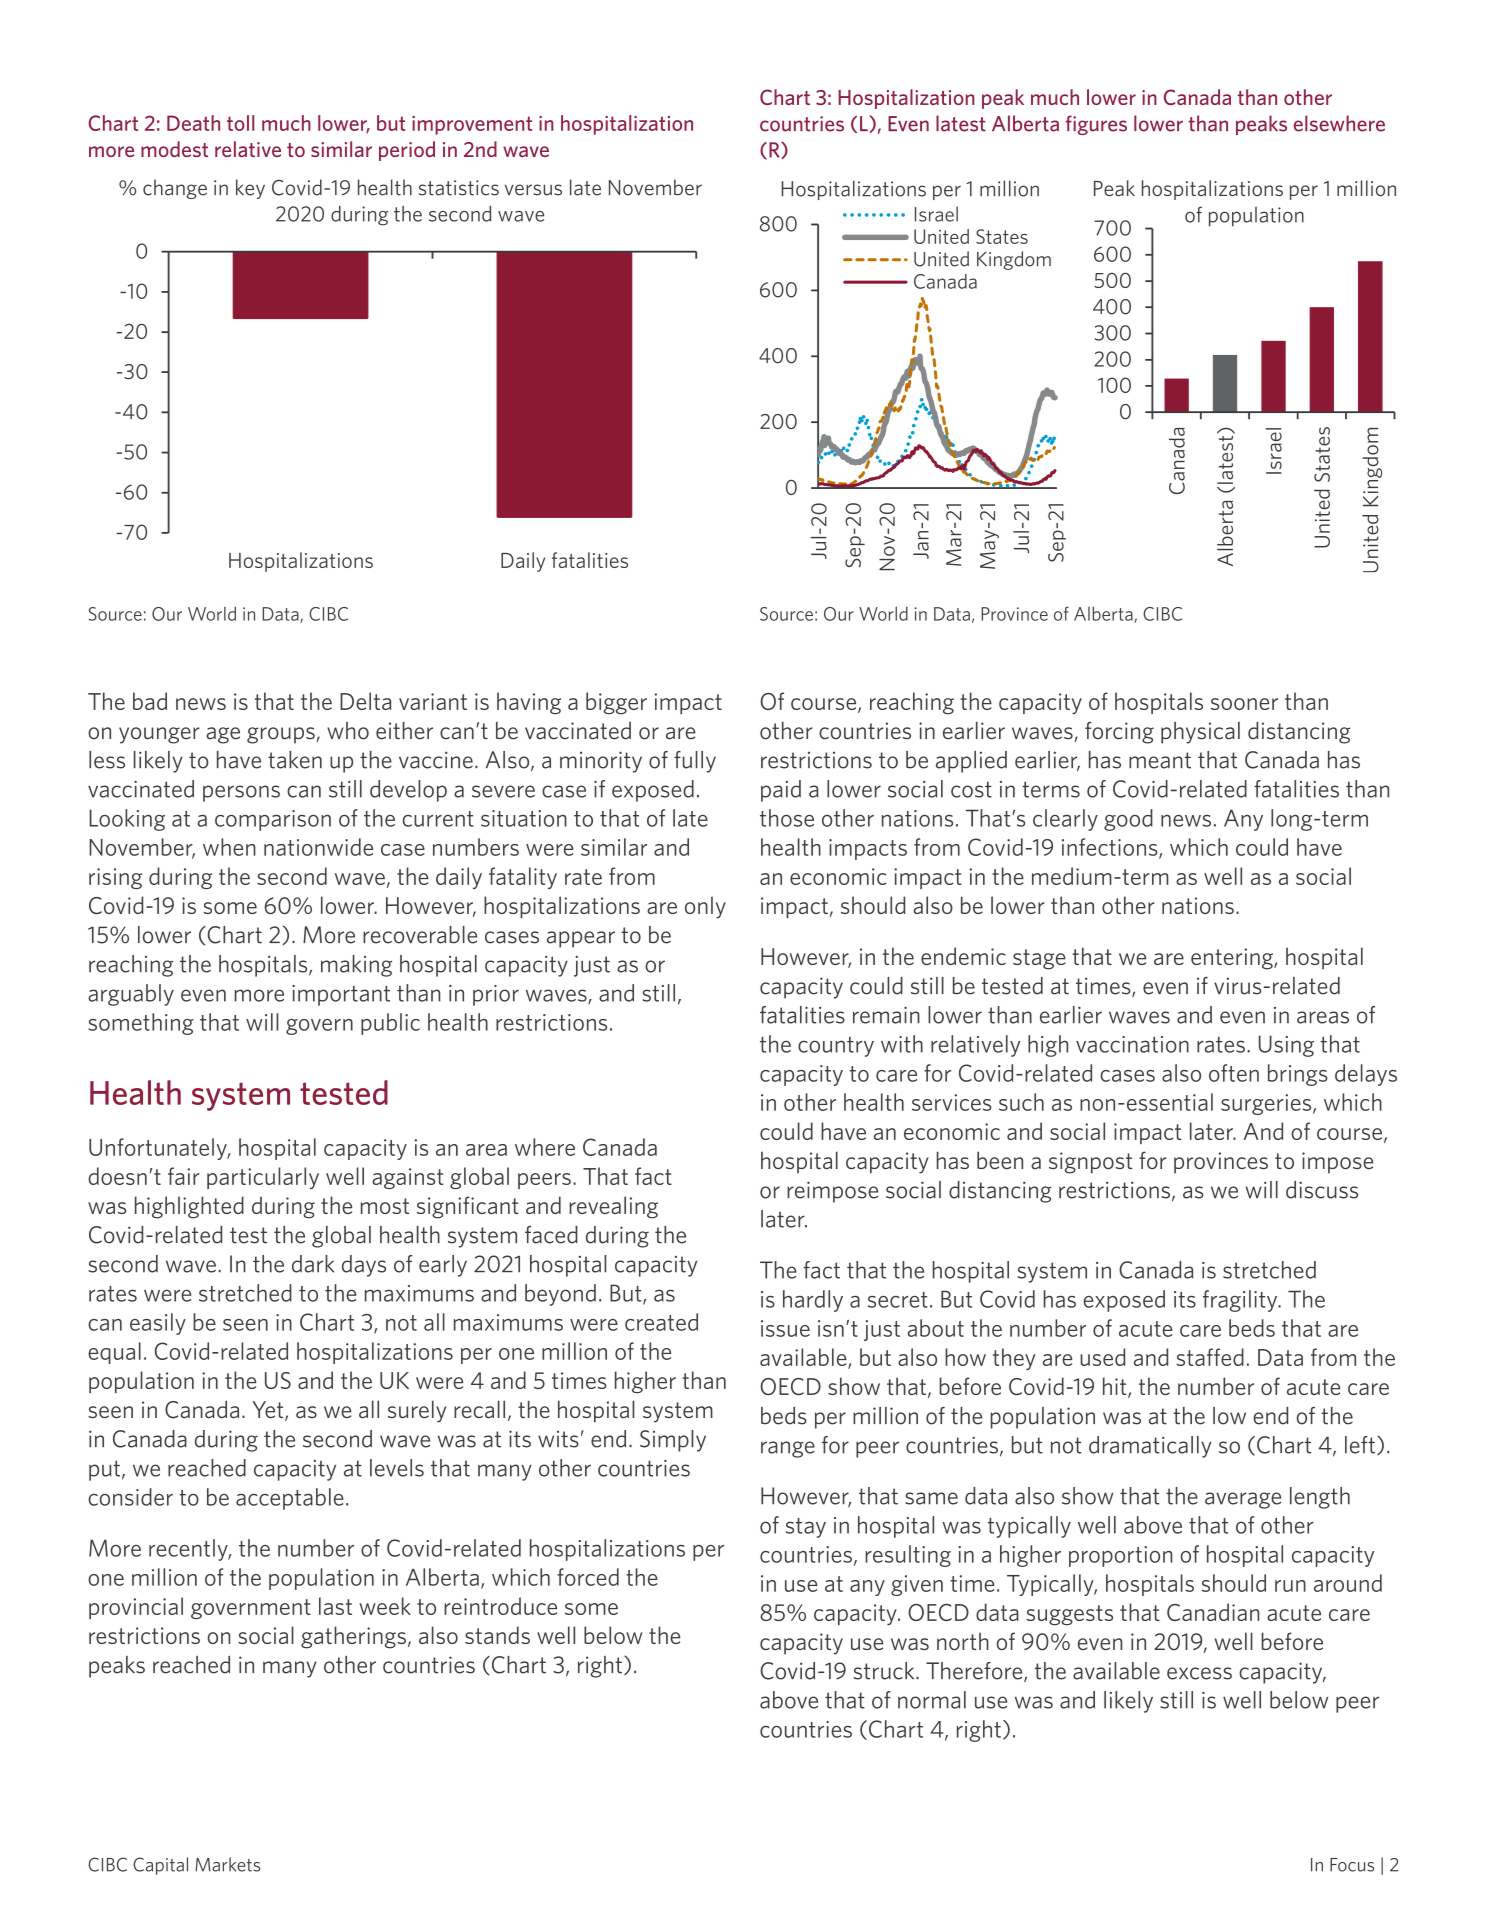 The height and width of the screenshot is (1924, 1487). I want to click on figures, so click(1096, 125).
